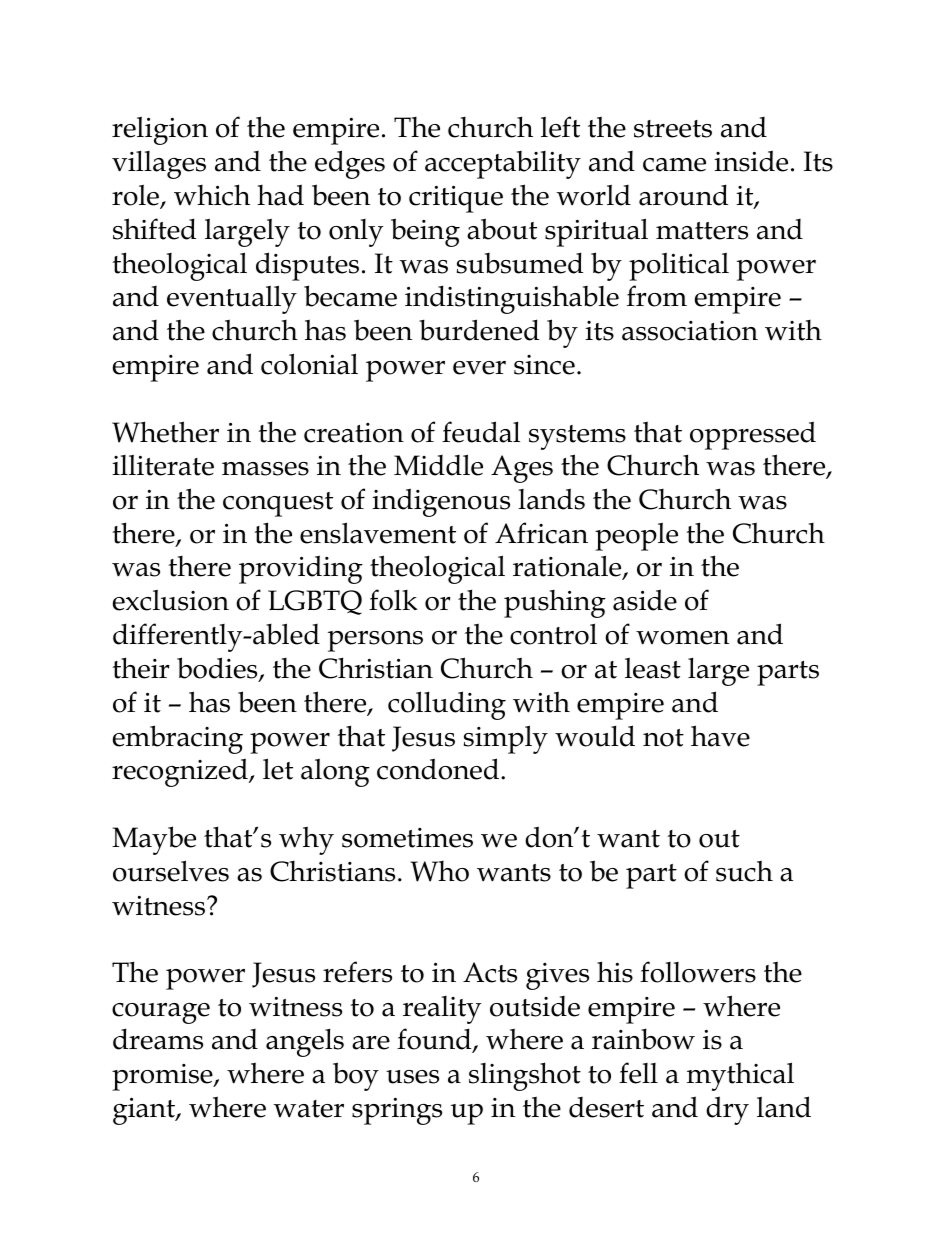 Image resolution: width=952 pixels, height=1233 pixels. What do you see at coordinates (673, 129) in the screenshot?
I see `streets` at bounding box center [673, 129].
